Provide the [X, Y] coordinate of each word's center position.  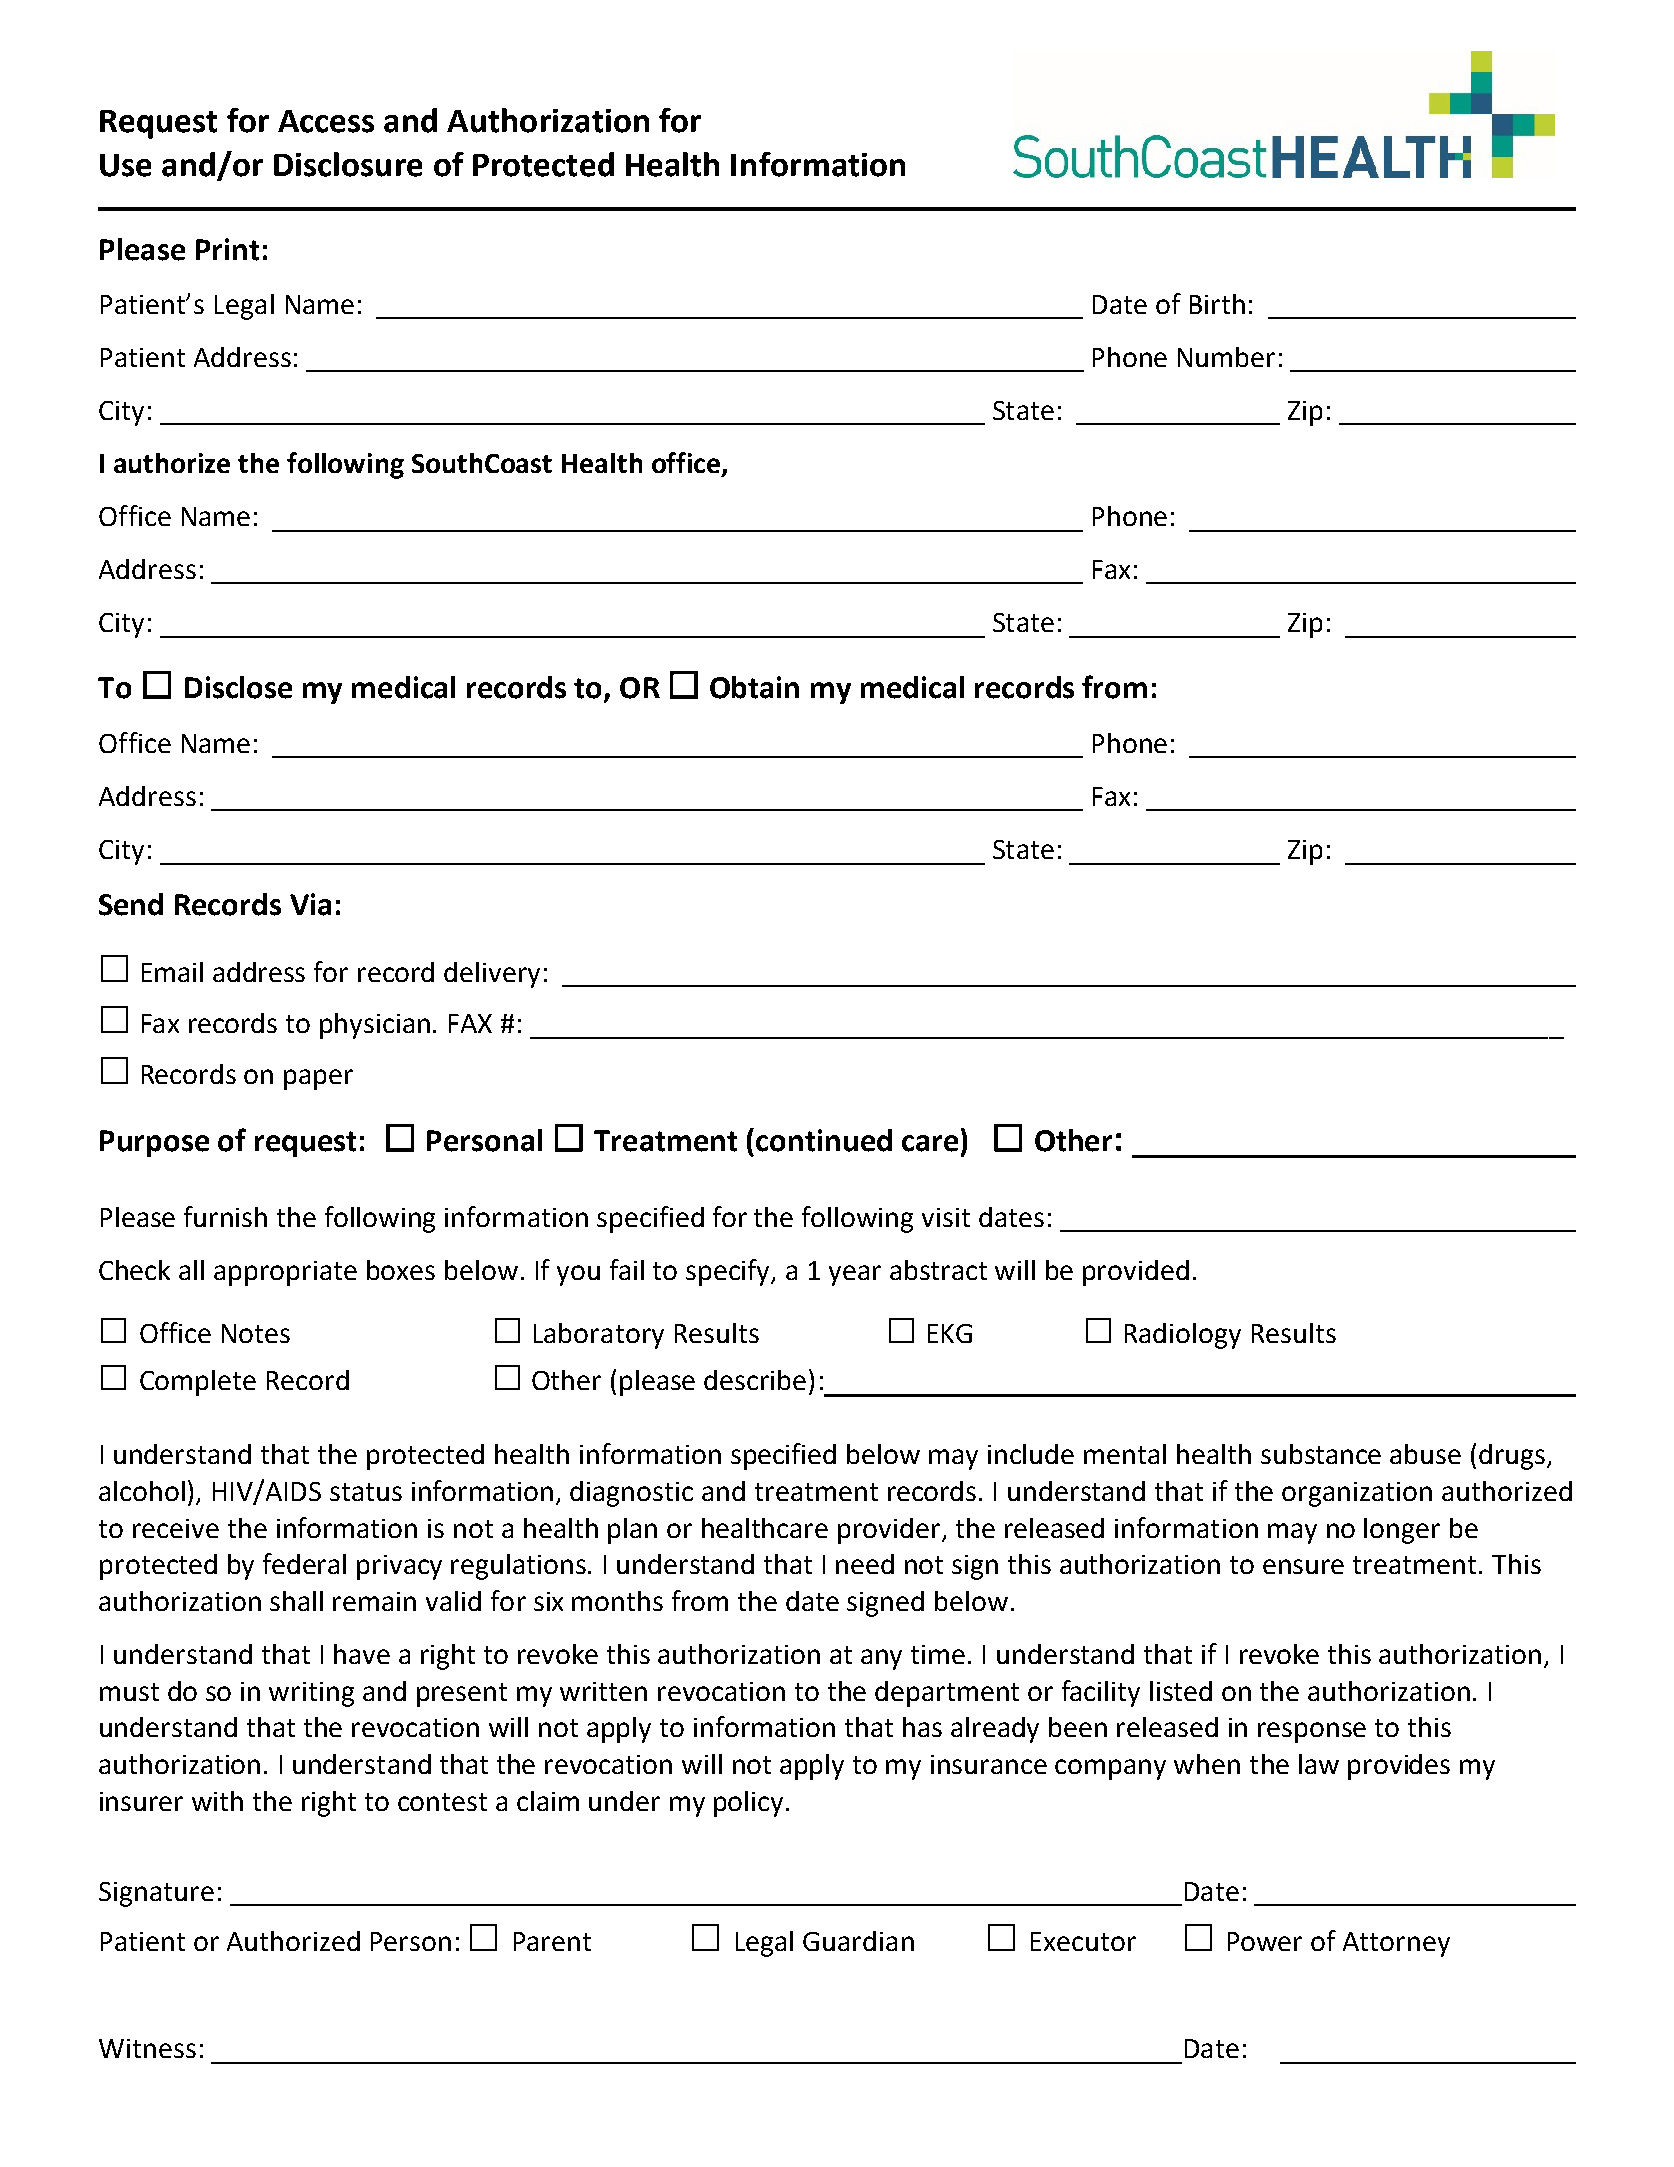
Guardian [858, 1941]
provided [1136, 1273]
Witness [147, 2048]
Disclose [238, 687]
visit [946, 1217]
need [865, 1564]
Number [1226, 357]
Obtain [754, 687]
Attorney [1396, 1944]
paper [318, 1079]
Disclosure [348, 164]
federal [304, 1563]
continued [824, 1140]
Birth [1217, 304]
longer [1402, 1531]
